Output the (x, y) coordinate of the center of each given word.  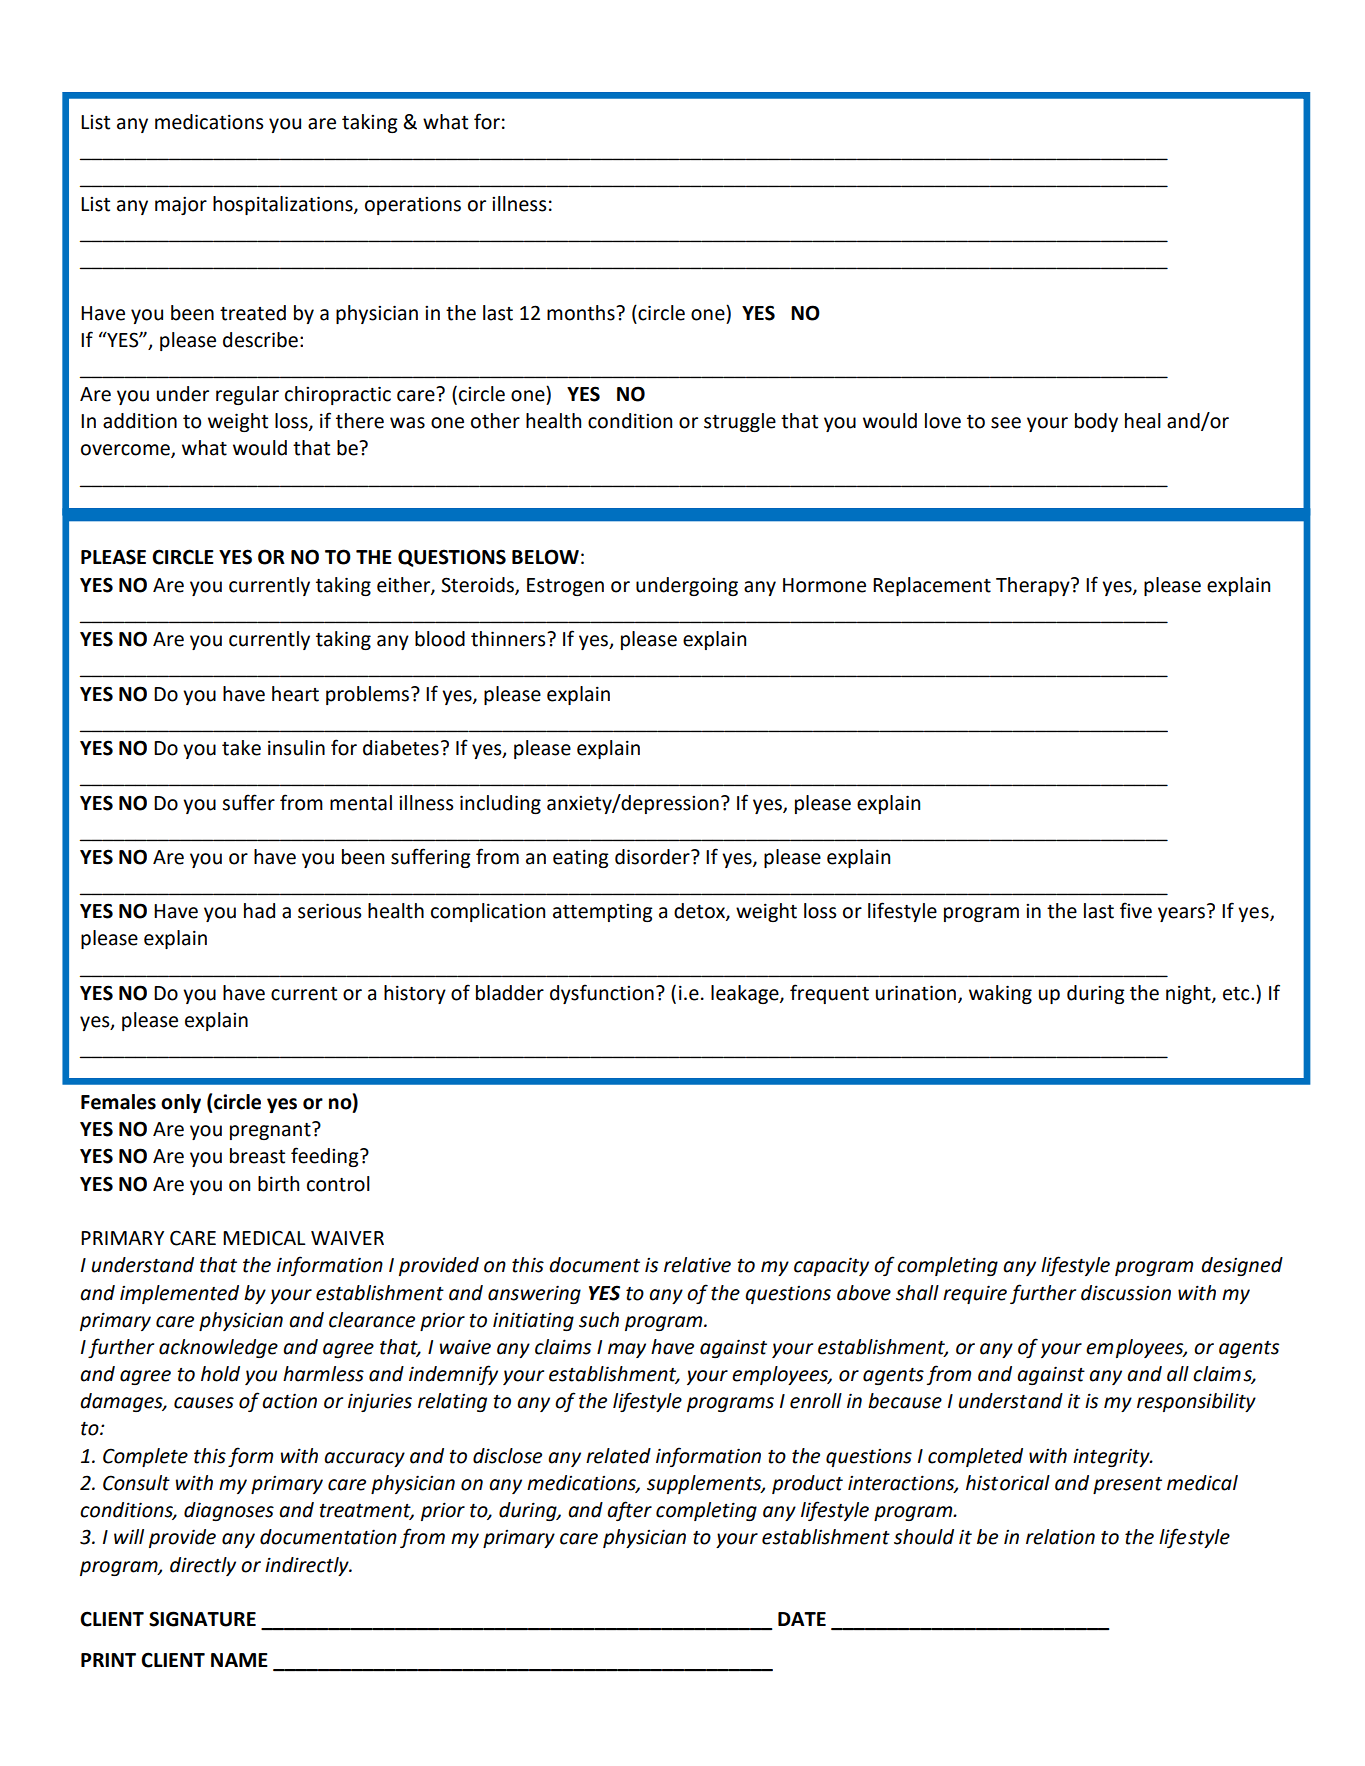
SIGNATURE (202, 1619)
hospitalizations (284, 205)
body (1096, 422)
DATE (802, 1619)
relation (1060, 1537)
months (582, 313)
